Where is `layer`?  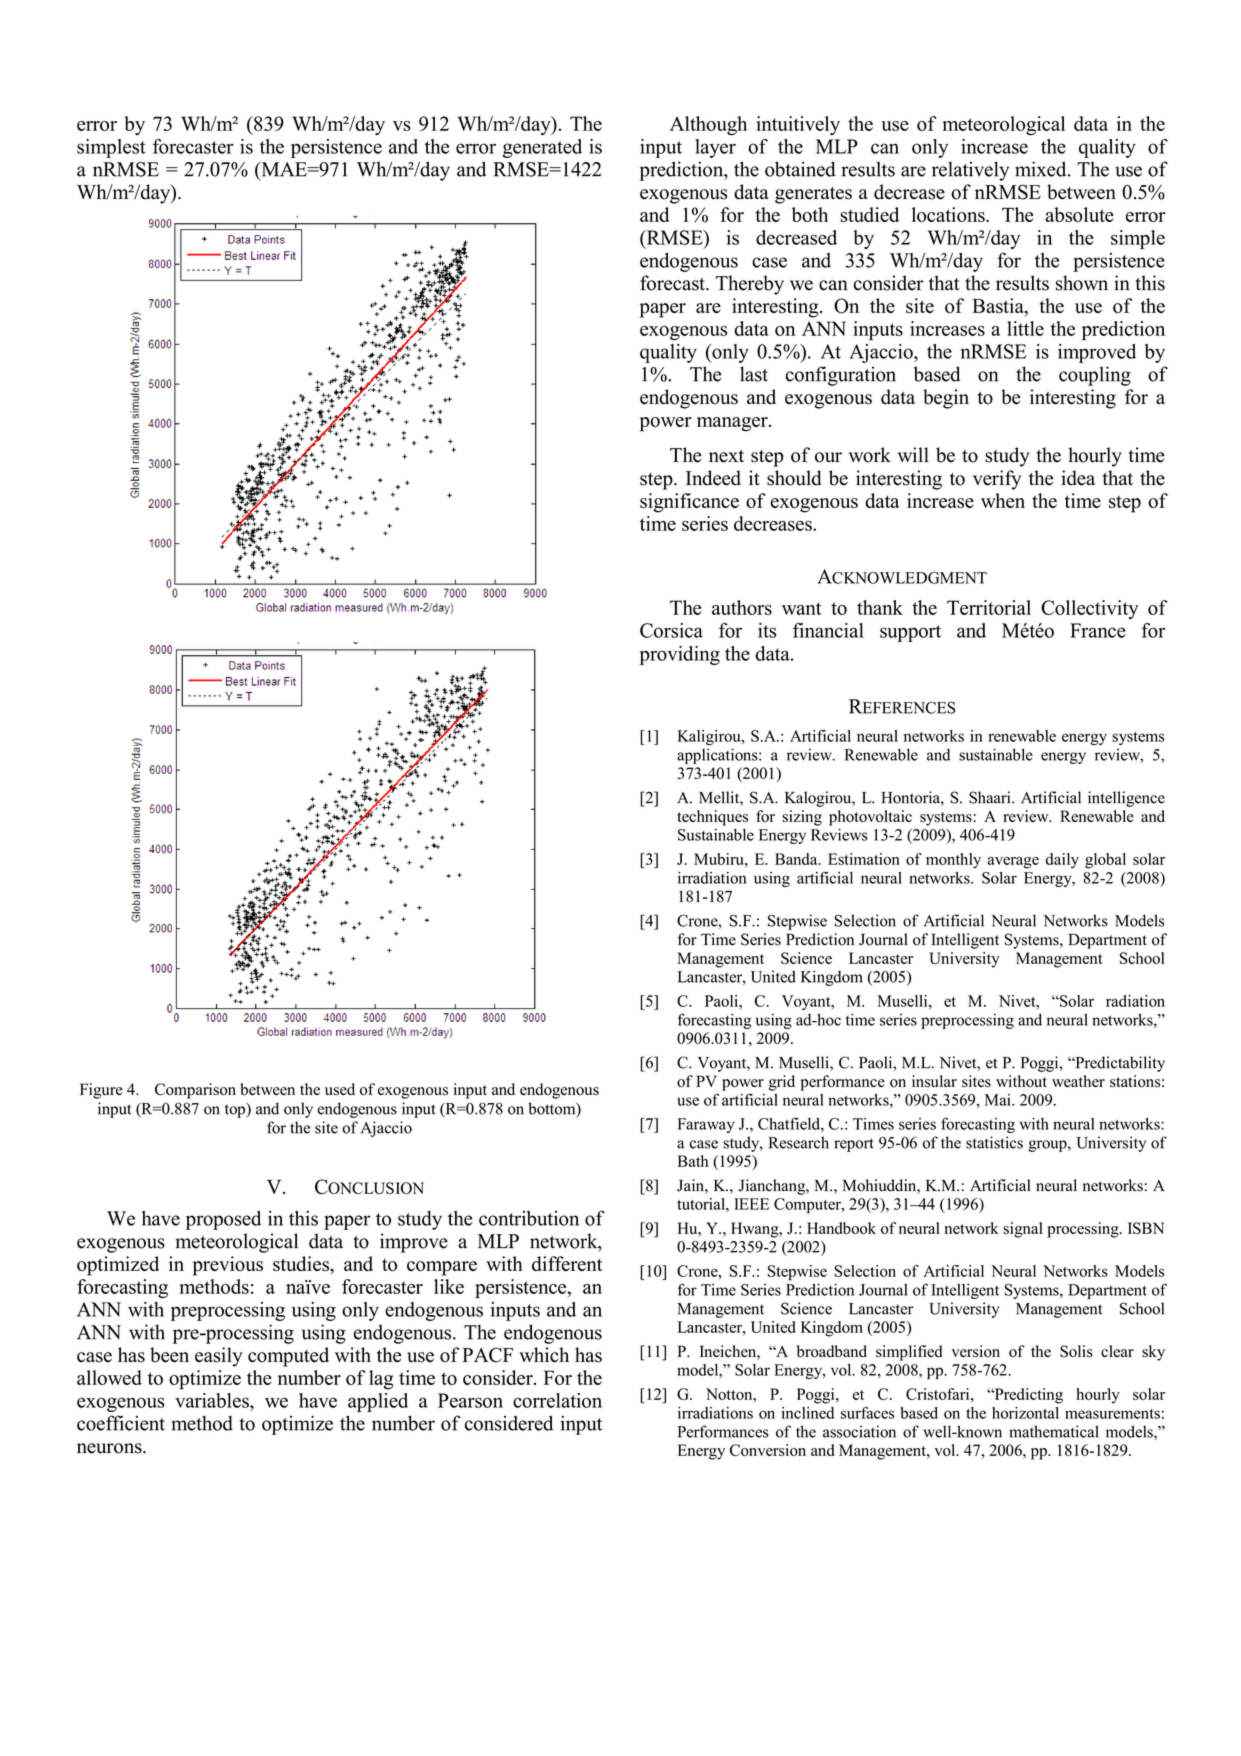 layer is located at coordinates (715, 148).
